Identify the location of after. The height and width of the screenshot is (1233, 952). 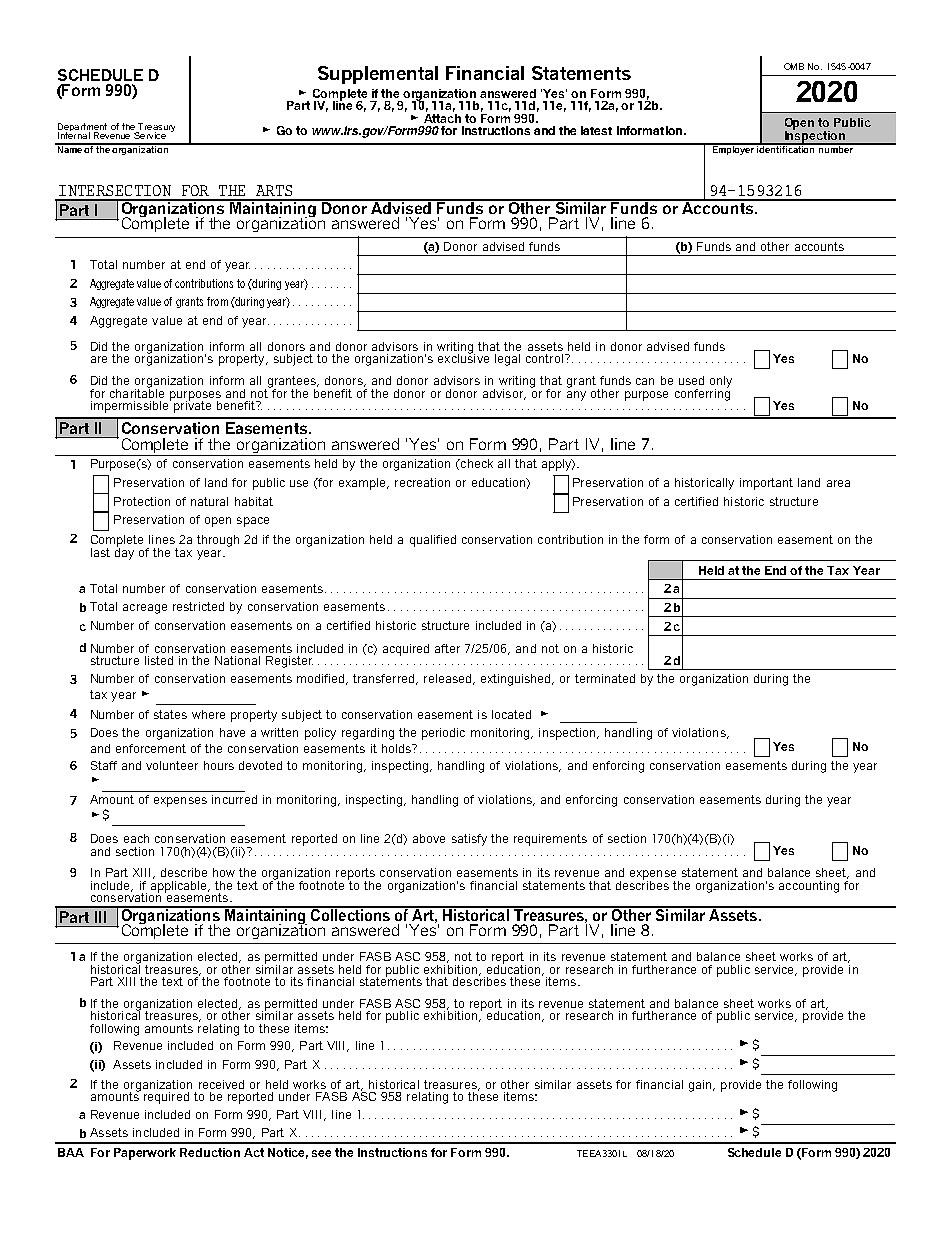
(447, 648).
